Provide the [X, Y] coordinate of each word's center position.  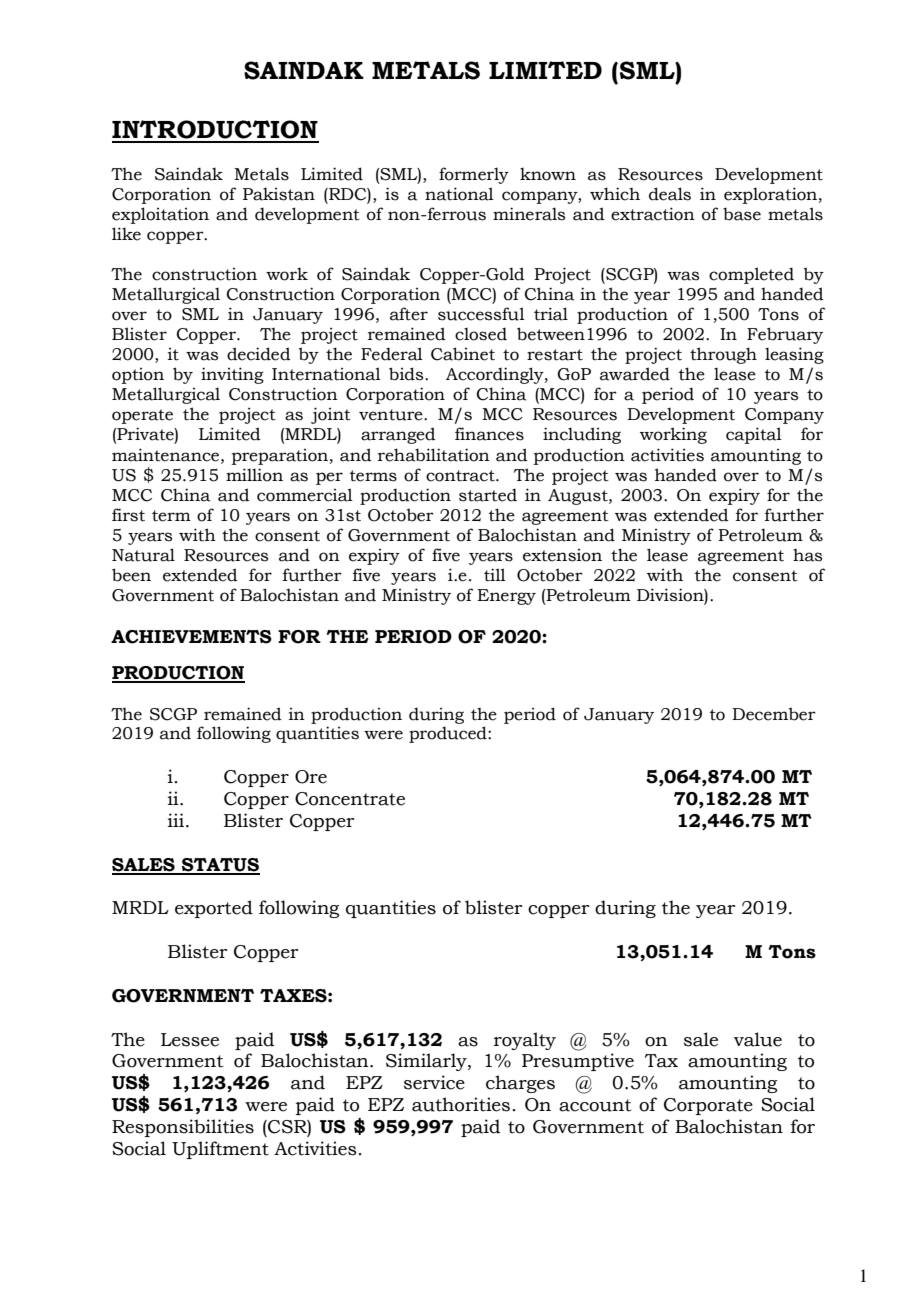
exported [214, 909]
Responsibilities [183, 1128]
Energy [506, 597]
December [774, 714]
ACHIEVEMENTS [191, 637]
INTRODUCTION [215, 129]
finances [489, 434]
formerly [474, 175]
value [758, 1039]
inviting [232, 375]
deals [670, 194]
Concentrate [350, 799]
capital [754, 435]
